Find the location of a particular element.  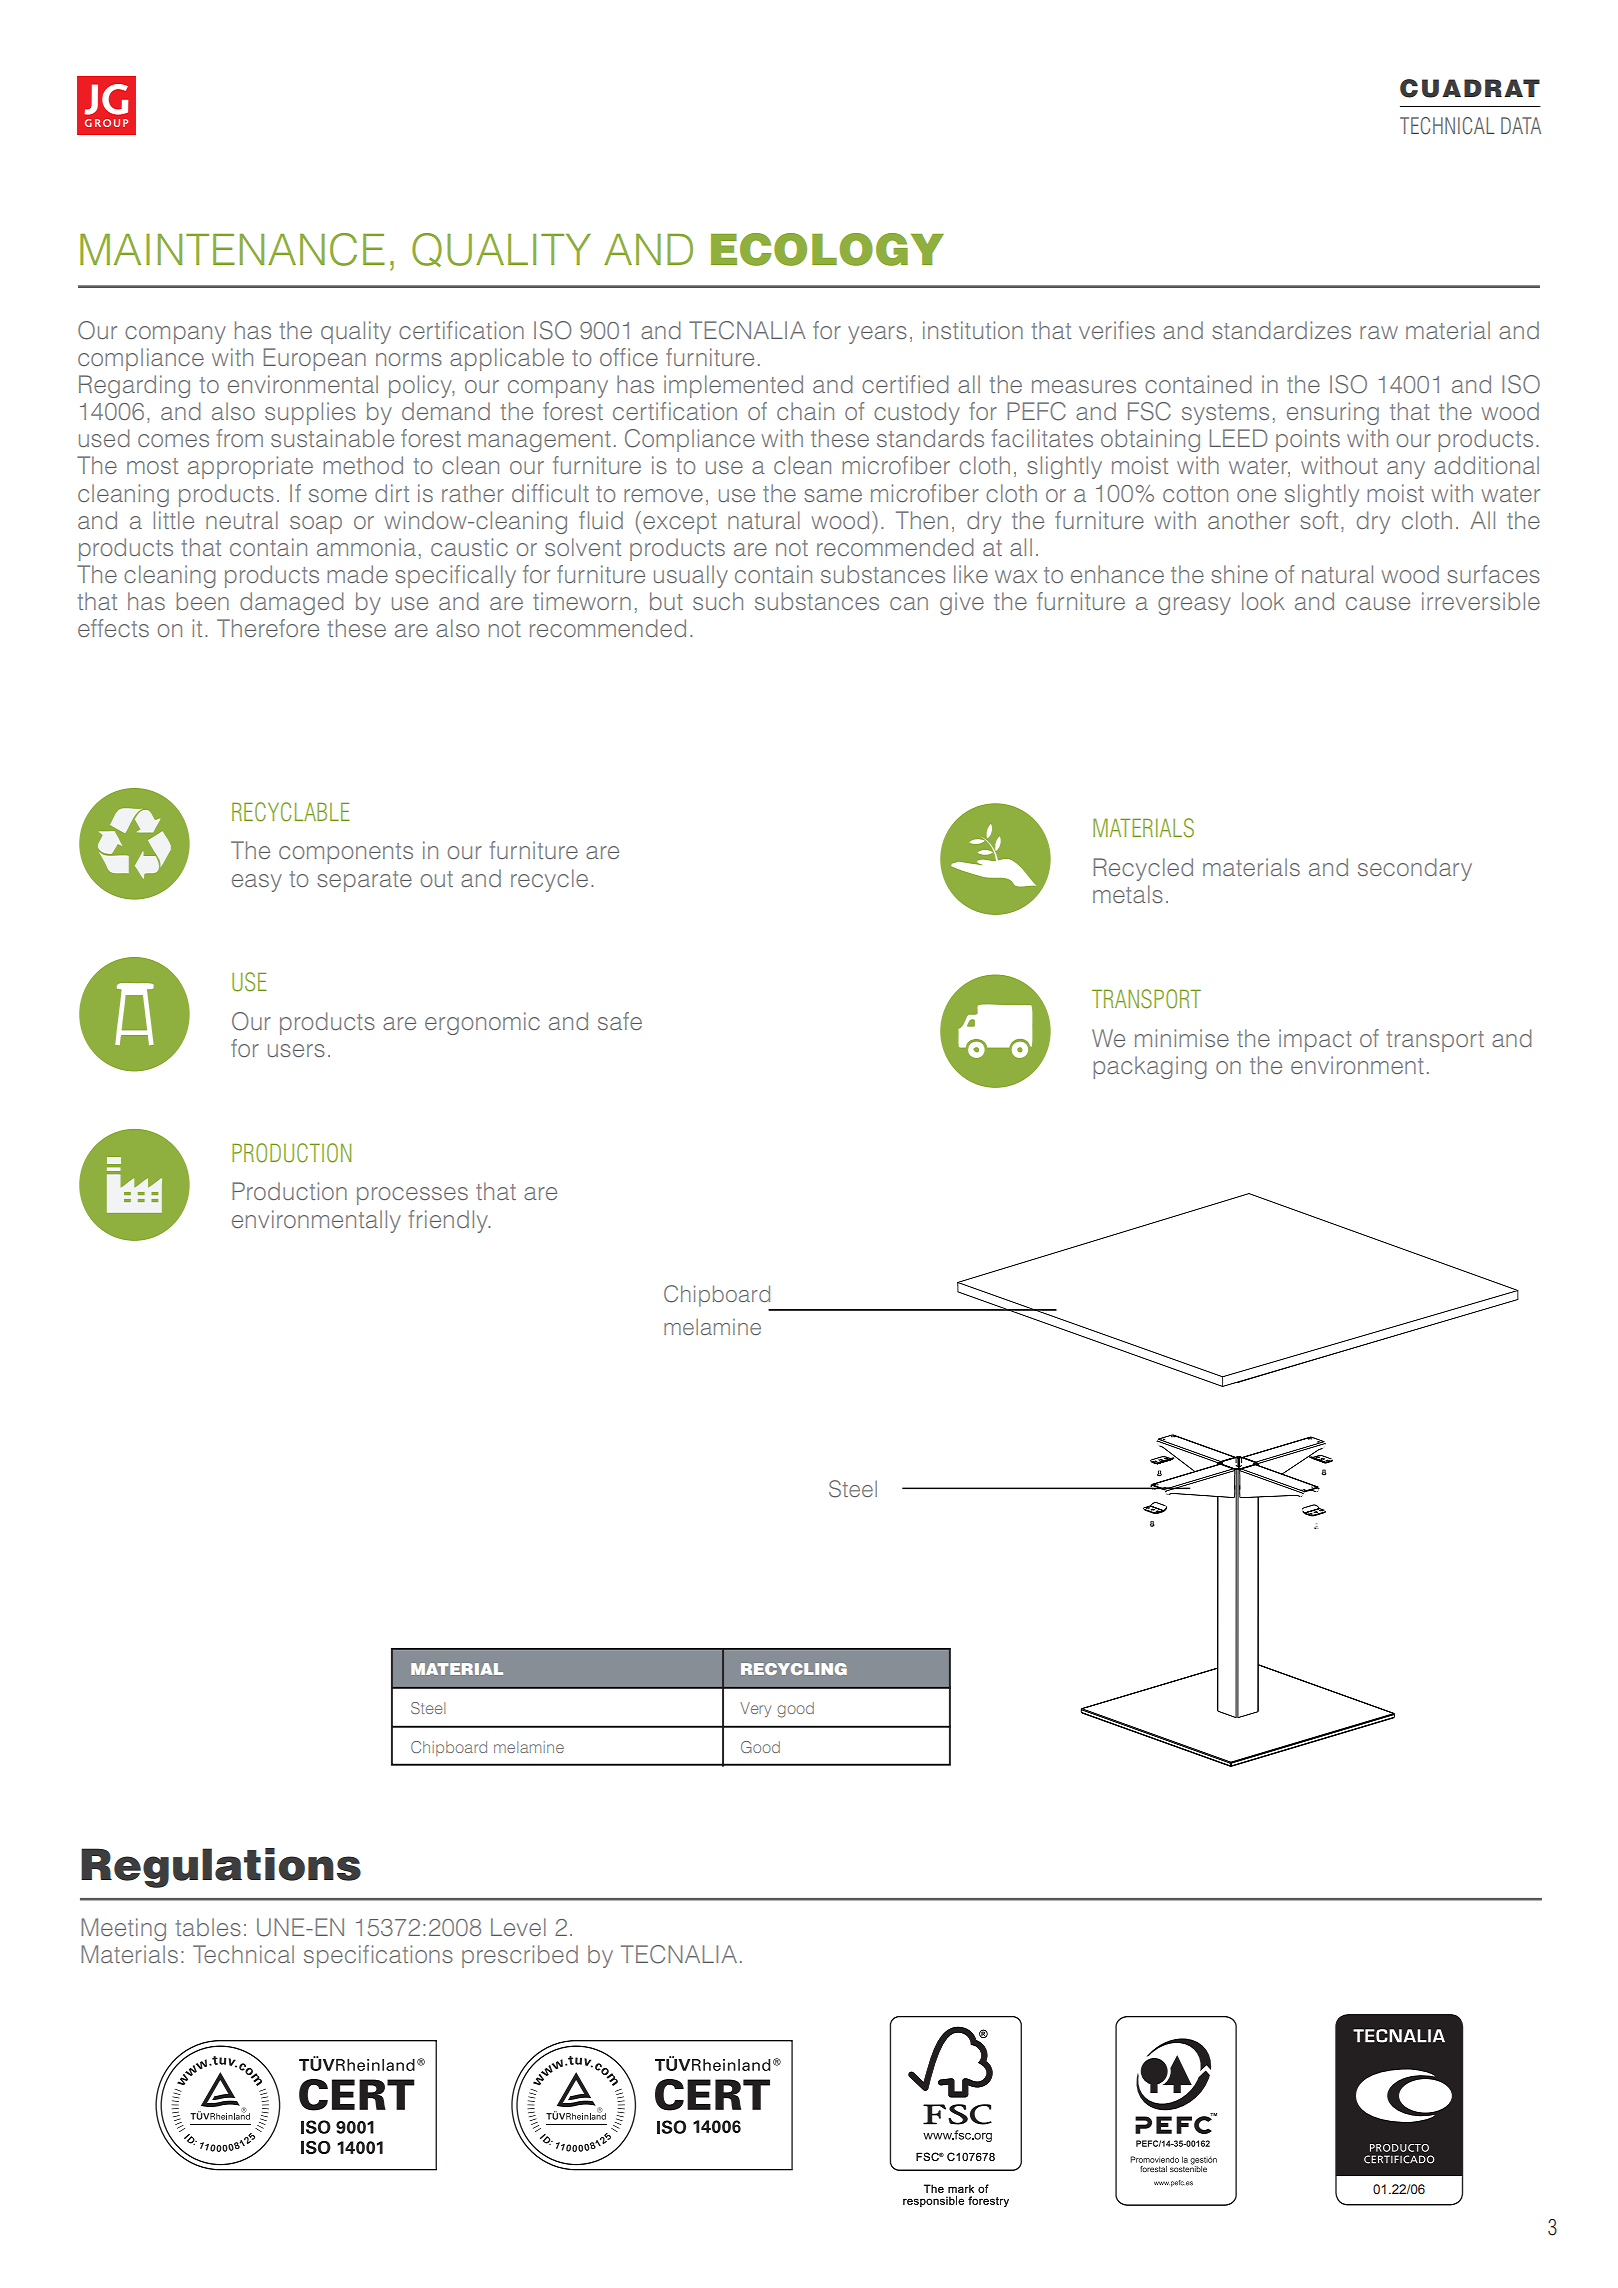

such is located at coordinates (718, 601).
